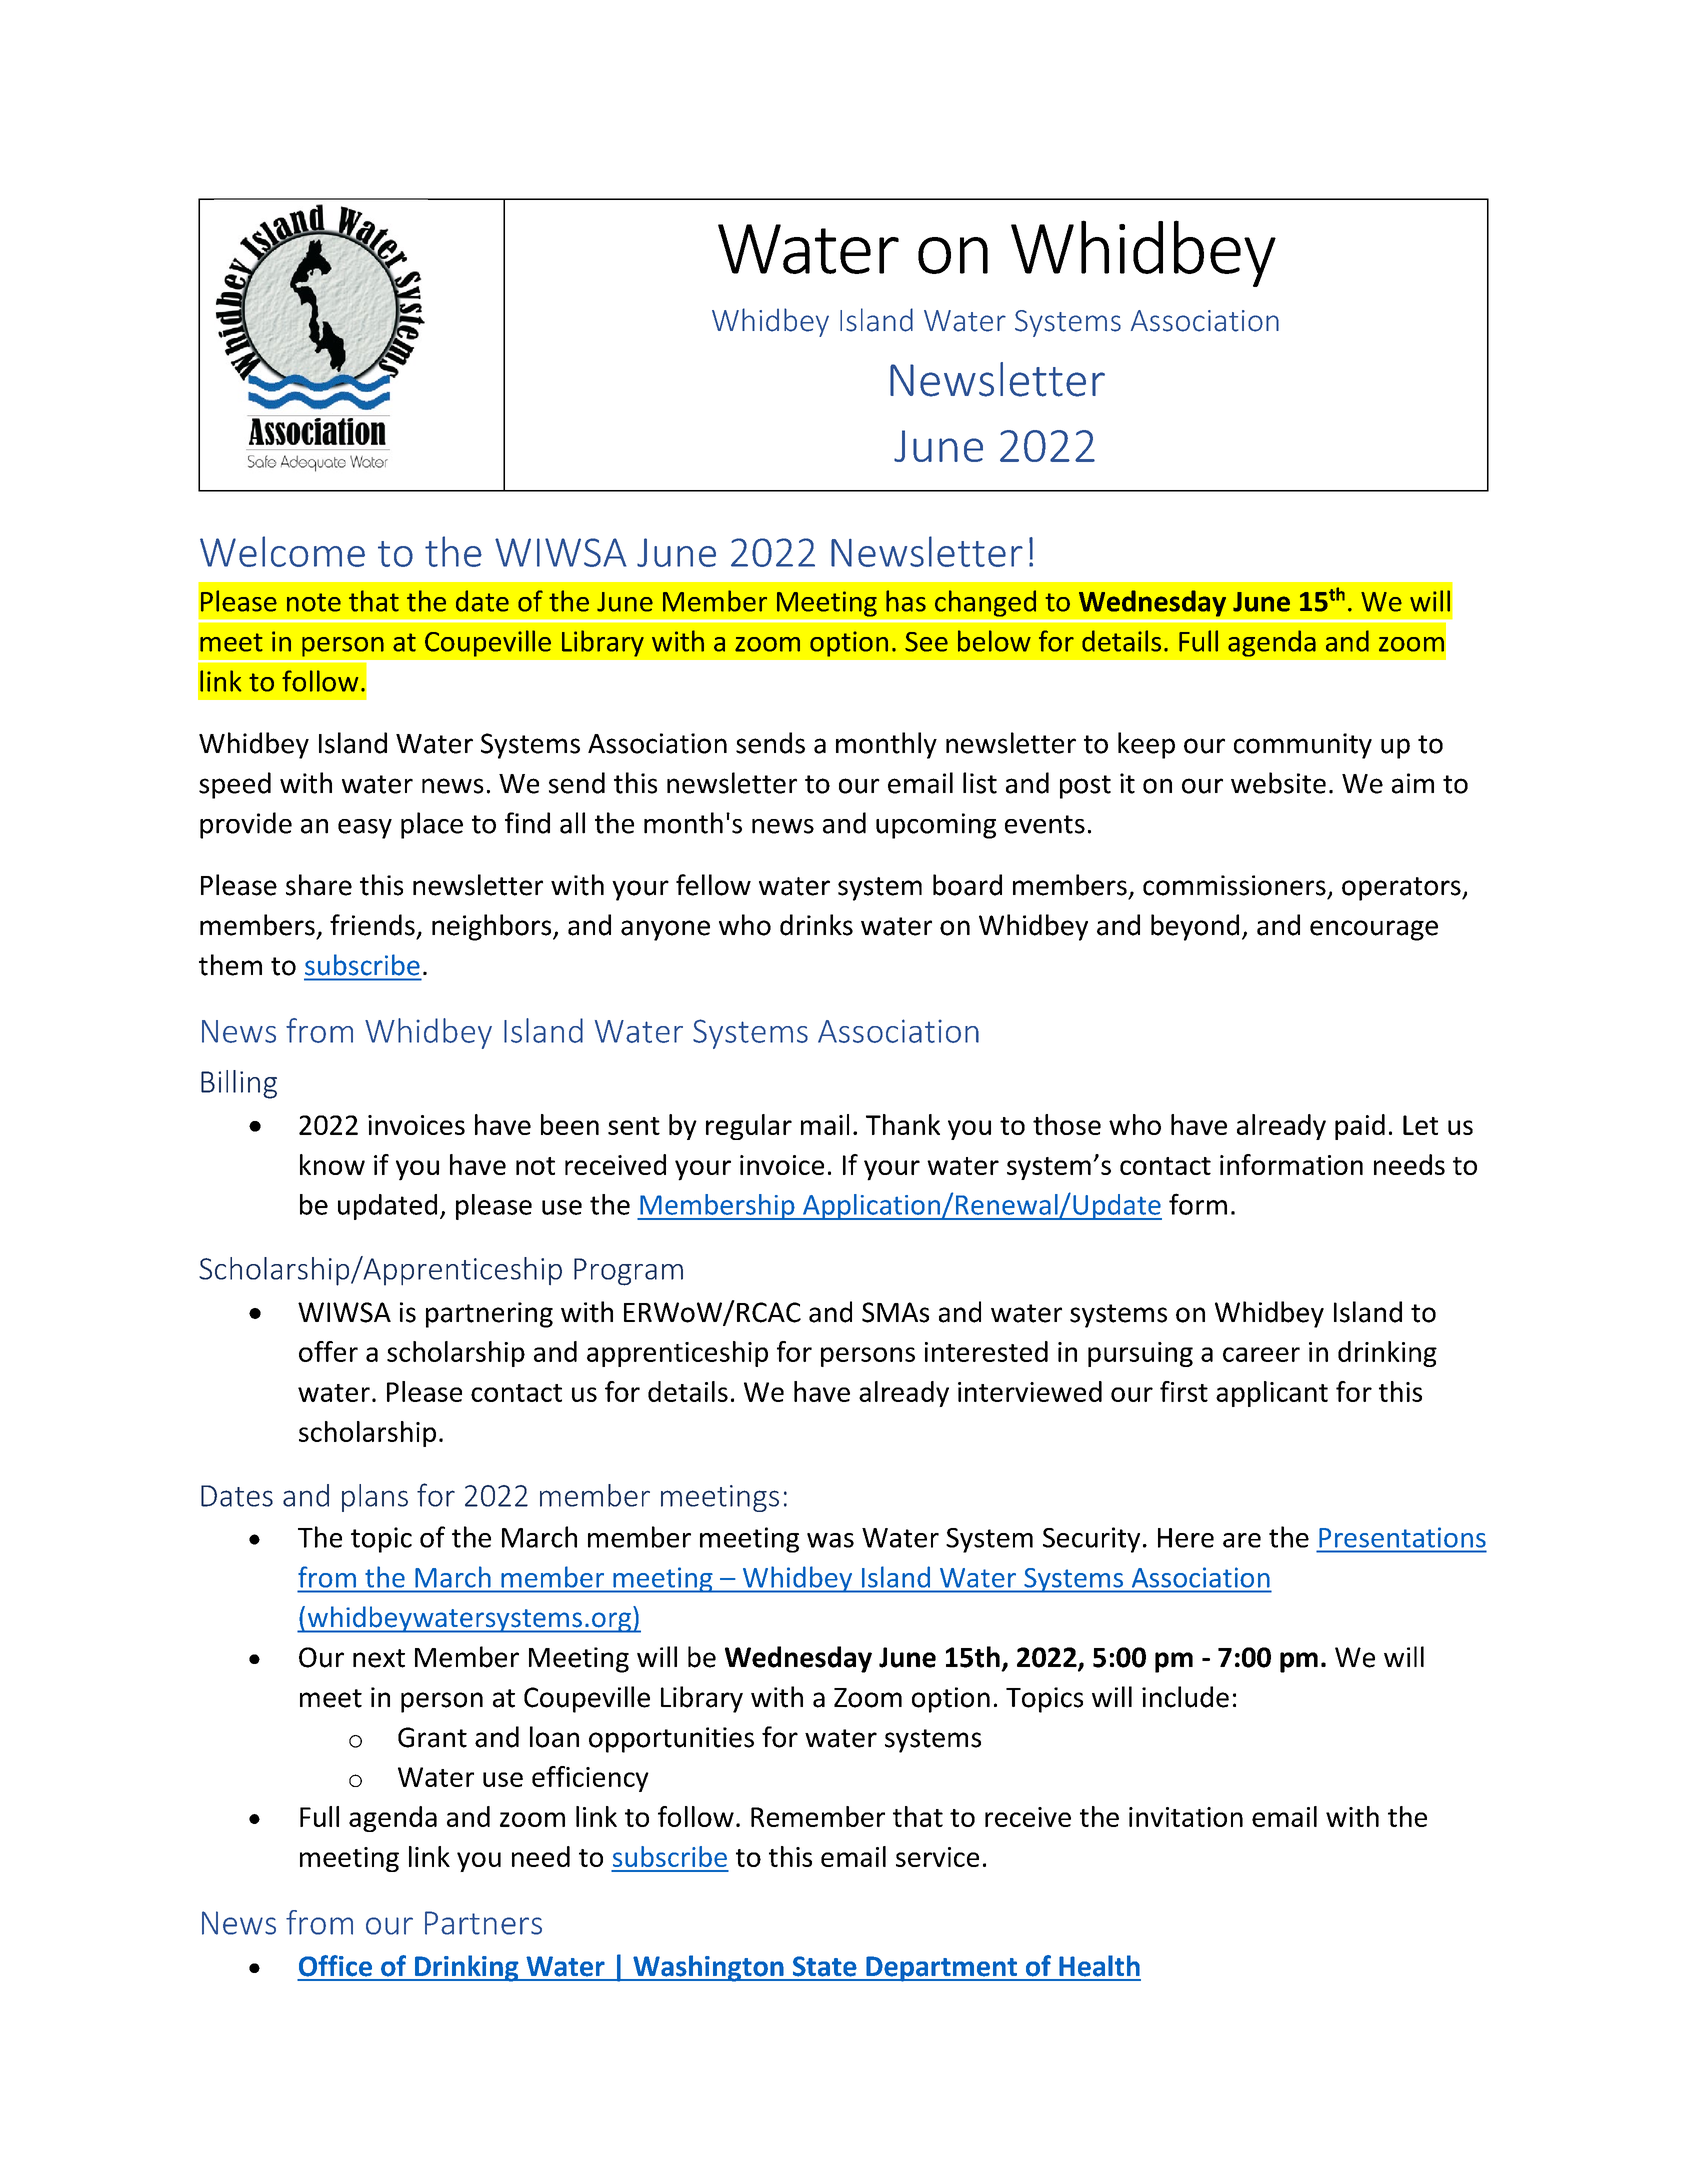  What do you see at coordinates (1261, 1354) in the screenshot?
I see `career` at bounding box center [1261, 1354].
